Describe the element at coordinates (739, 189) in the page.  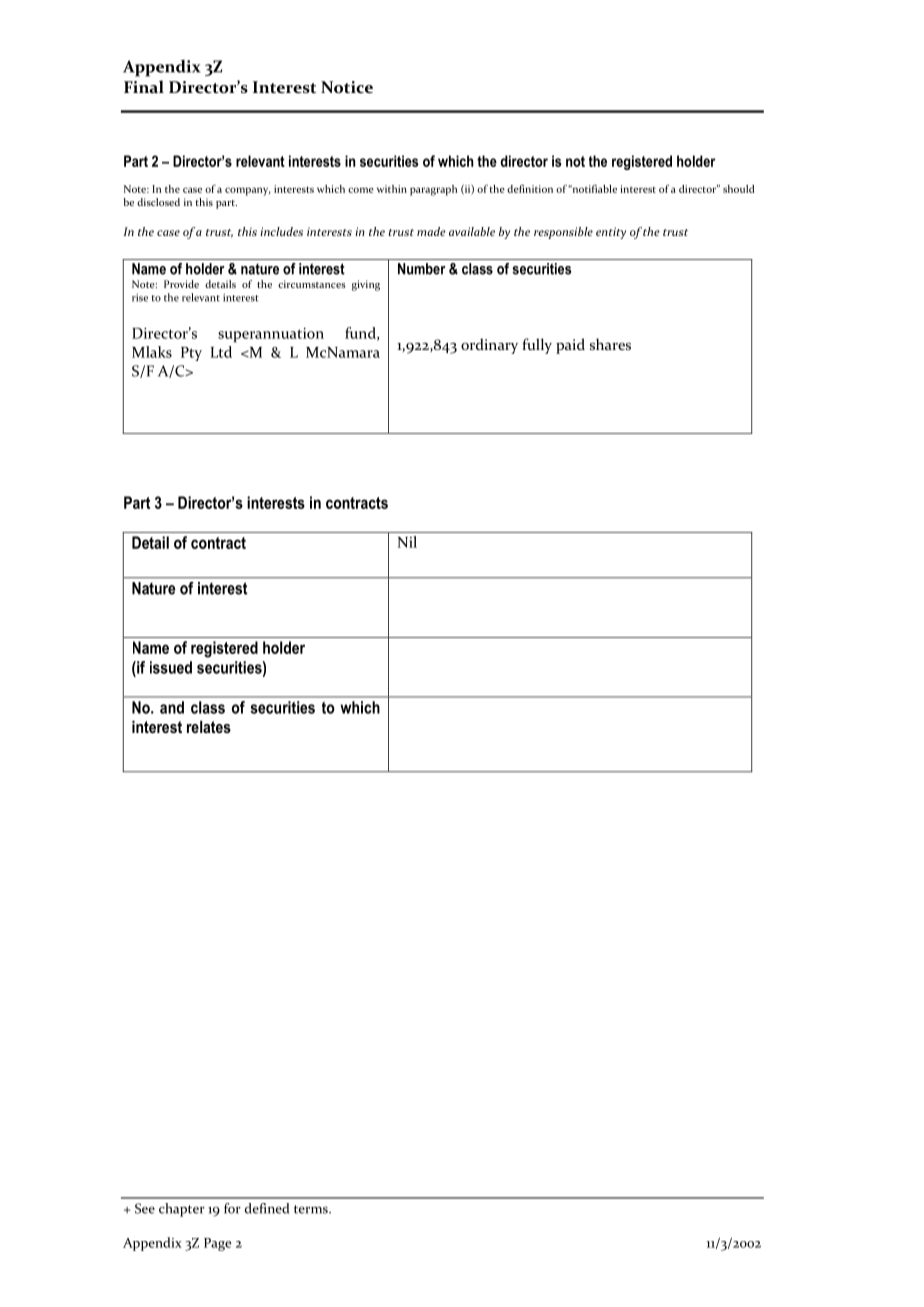
I see `should` at that location.
